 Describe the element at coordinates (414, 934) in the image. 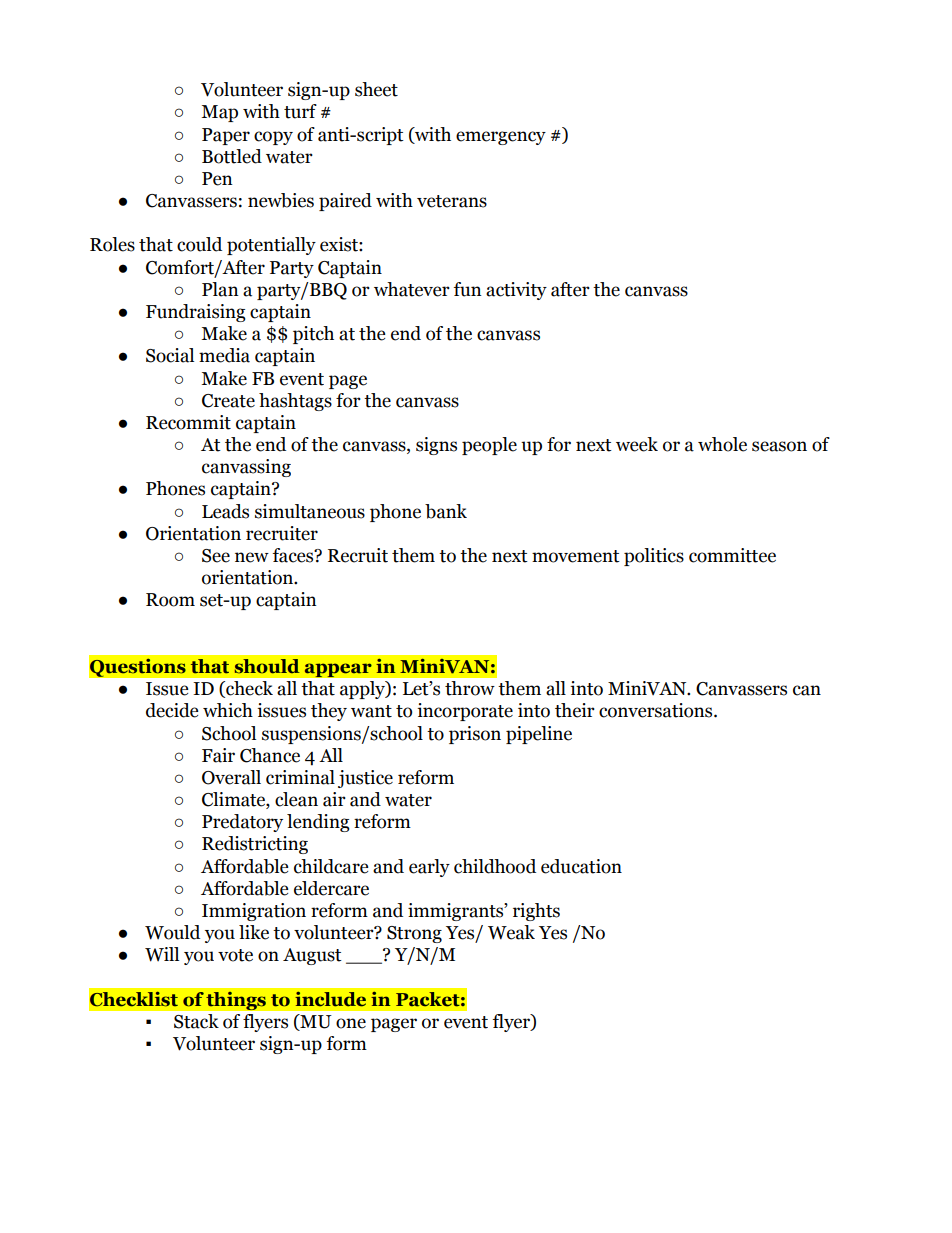

I see `Strong` at that location.
